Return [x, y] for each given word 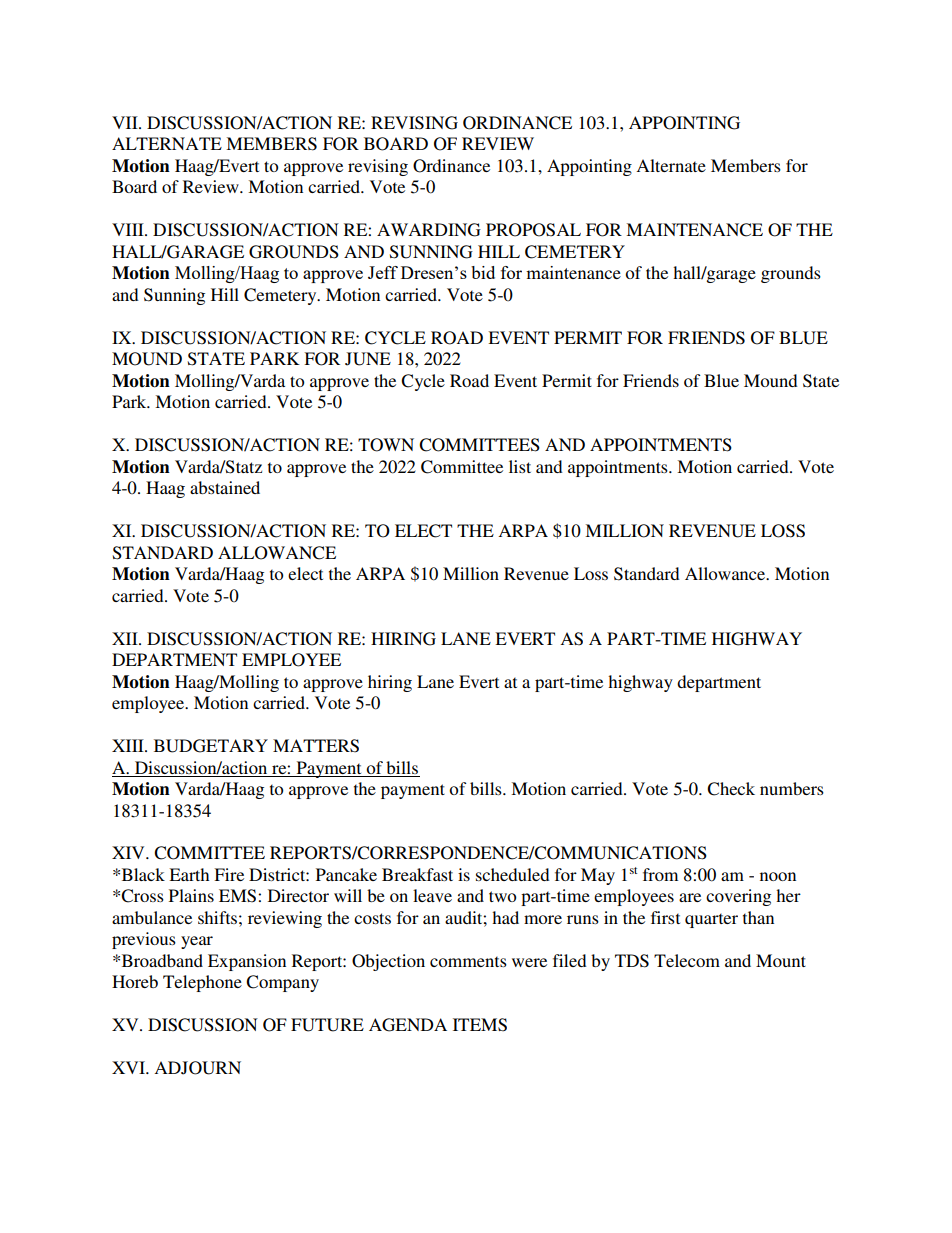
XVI [129, 1067]
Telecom [687, 960]
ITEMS [480, 1025]
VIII [129, 229]
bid [483, 272]
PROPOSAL [533, 230]
